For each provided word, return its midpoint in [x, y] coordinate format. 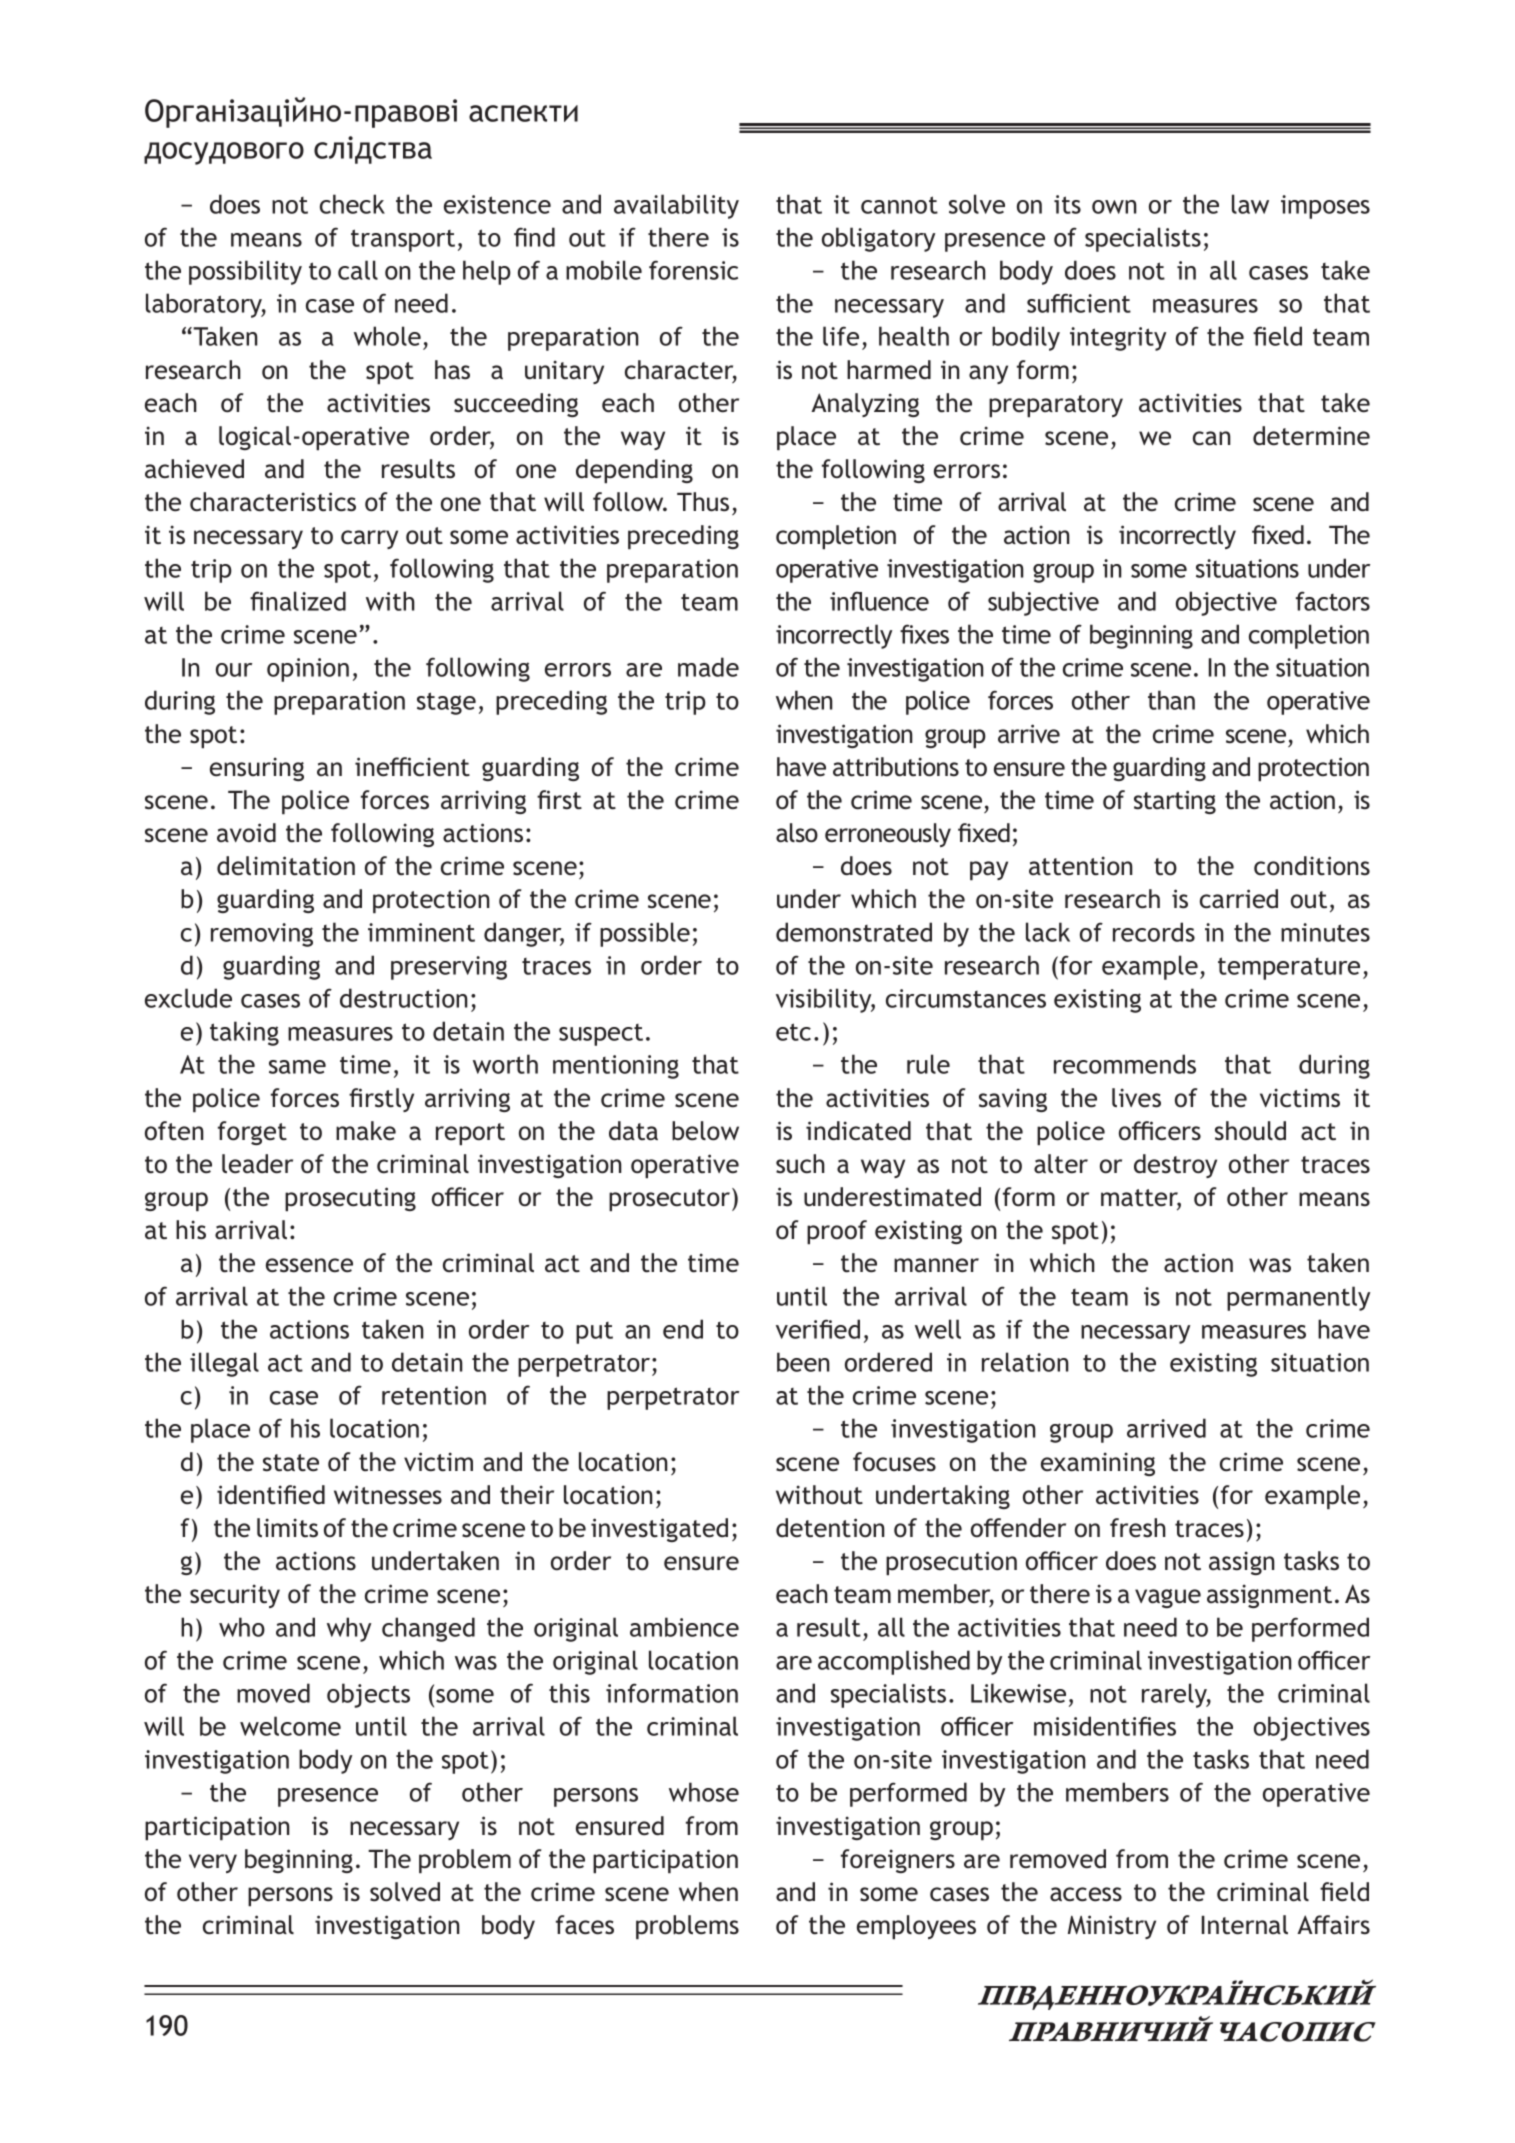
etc [793, 1032]
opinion [308, 670]
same [297, 1067]
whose [704, 1792]
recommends [1125, 1064]
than [1171, 700]
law [1250, 204]
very [213, 1863]
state [291, 1463]
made [708, 667]
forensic [693, 270]
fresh [1138, 1528]
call [358, 270]
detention [830, 1528]
